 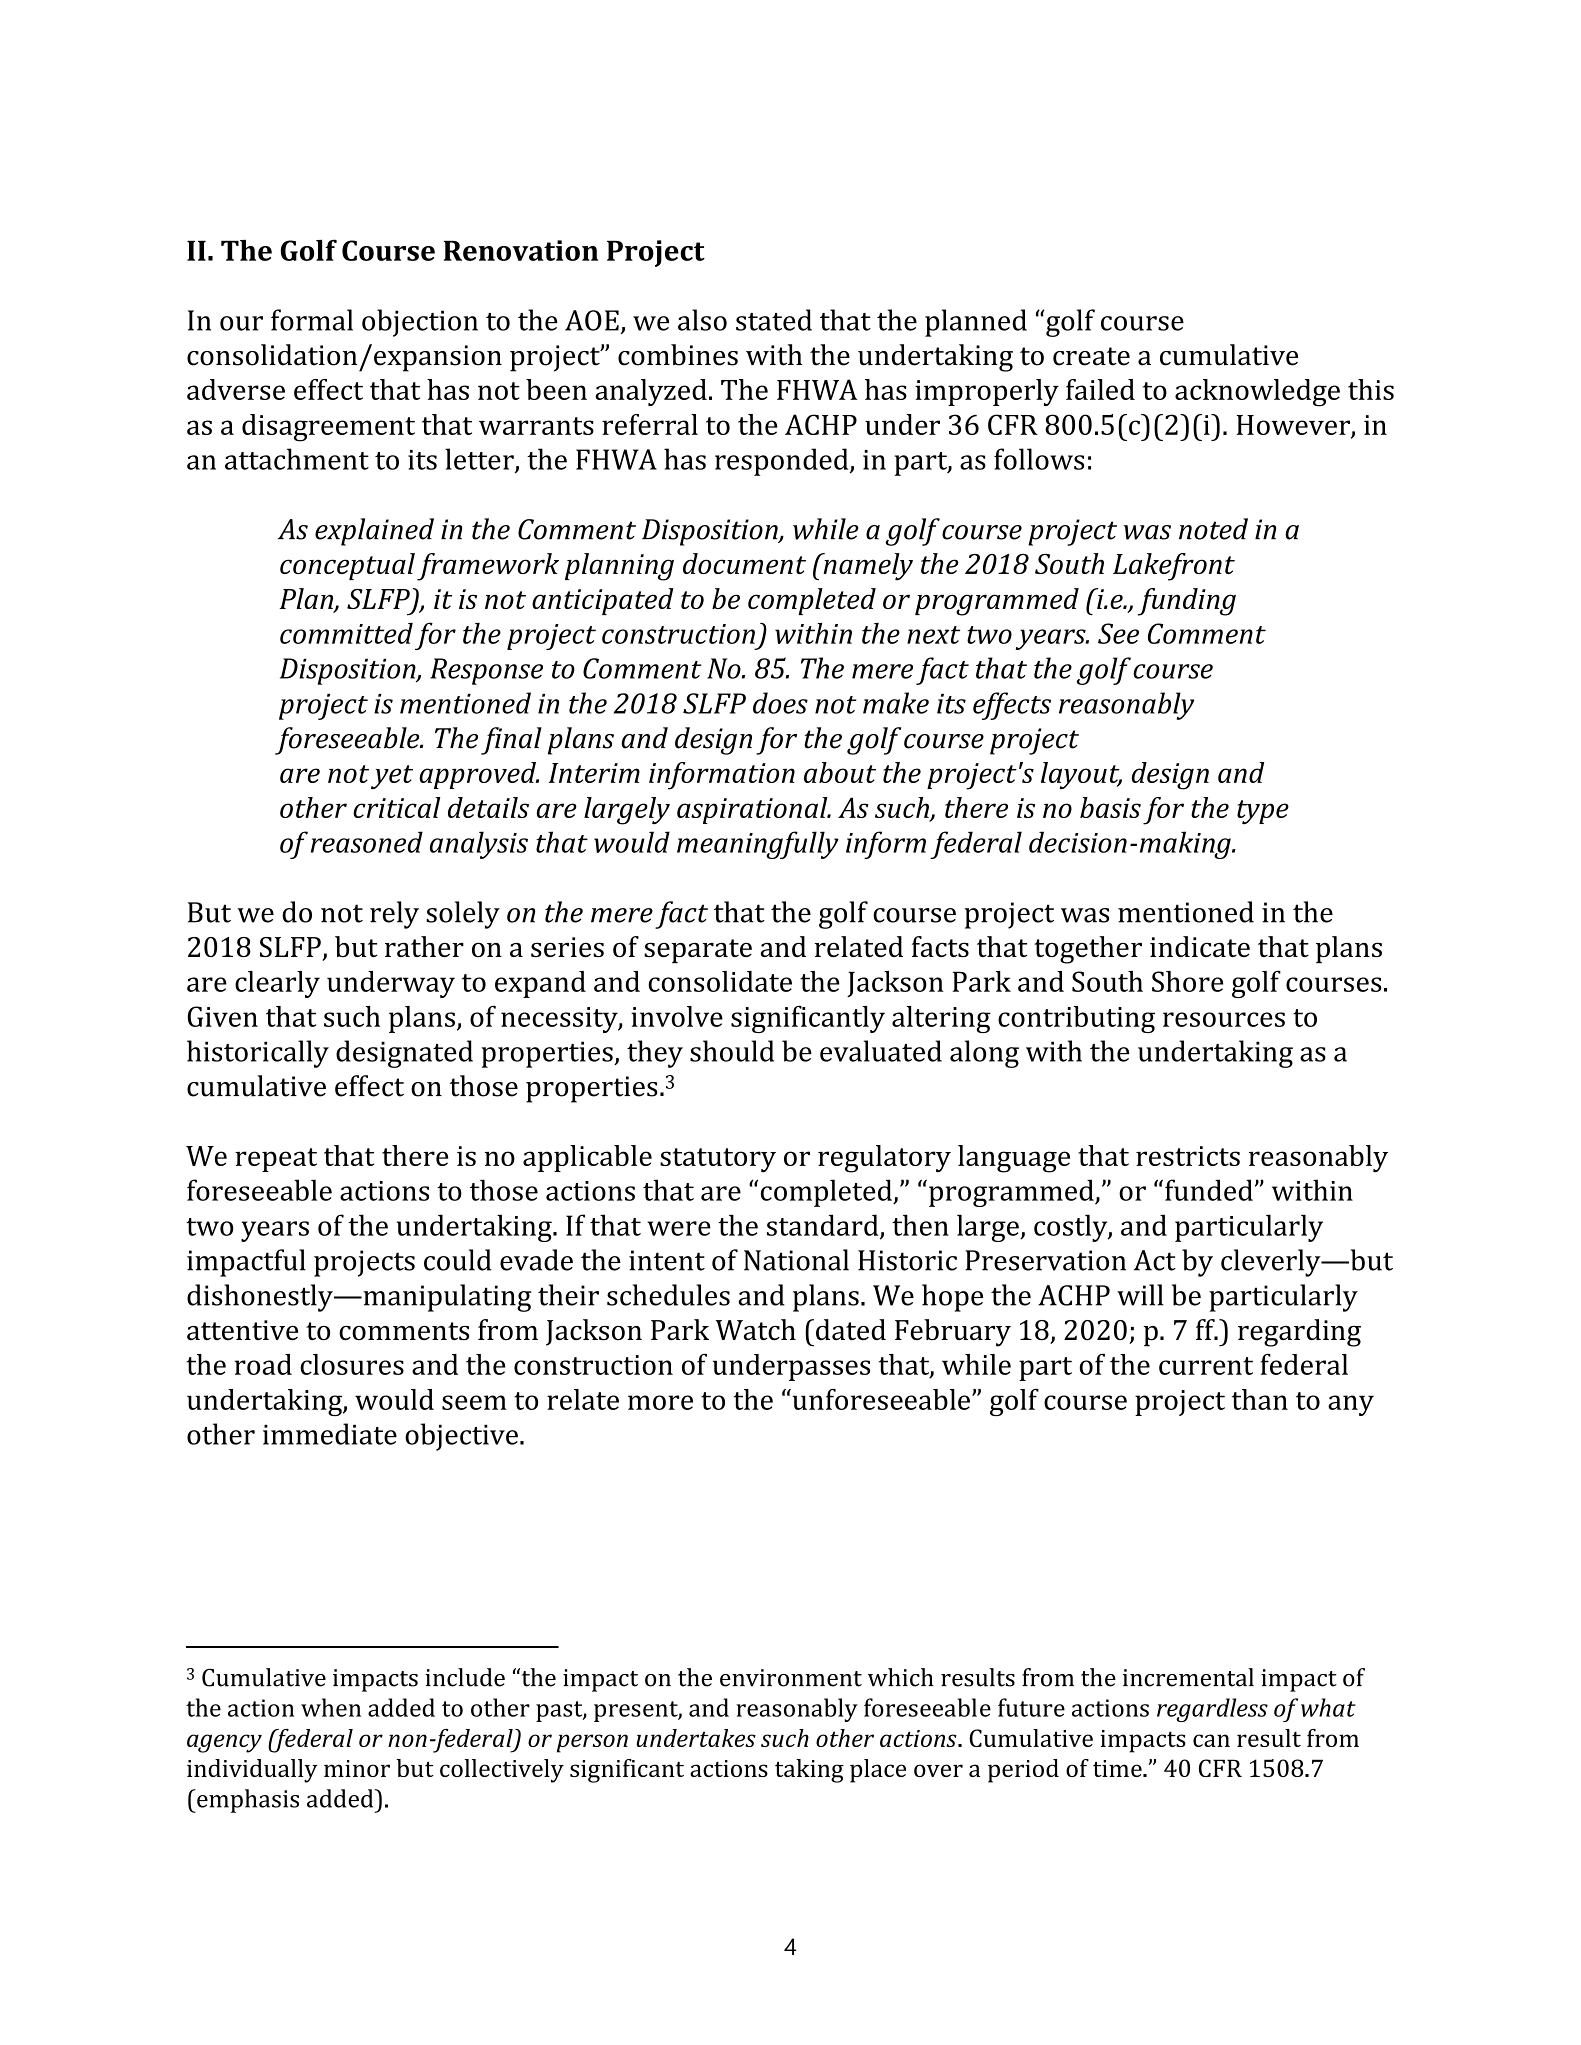 What do you see at coordinates (312, 320) in the document?
I see `formal` at bounding box center [312, 320].
